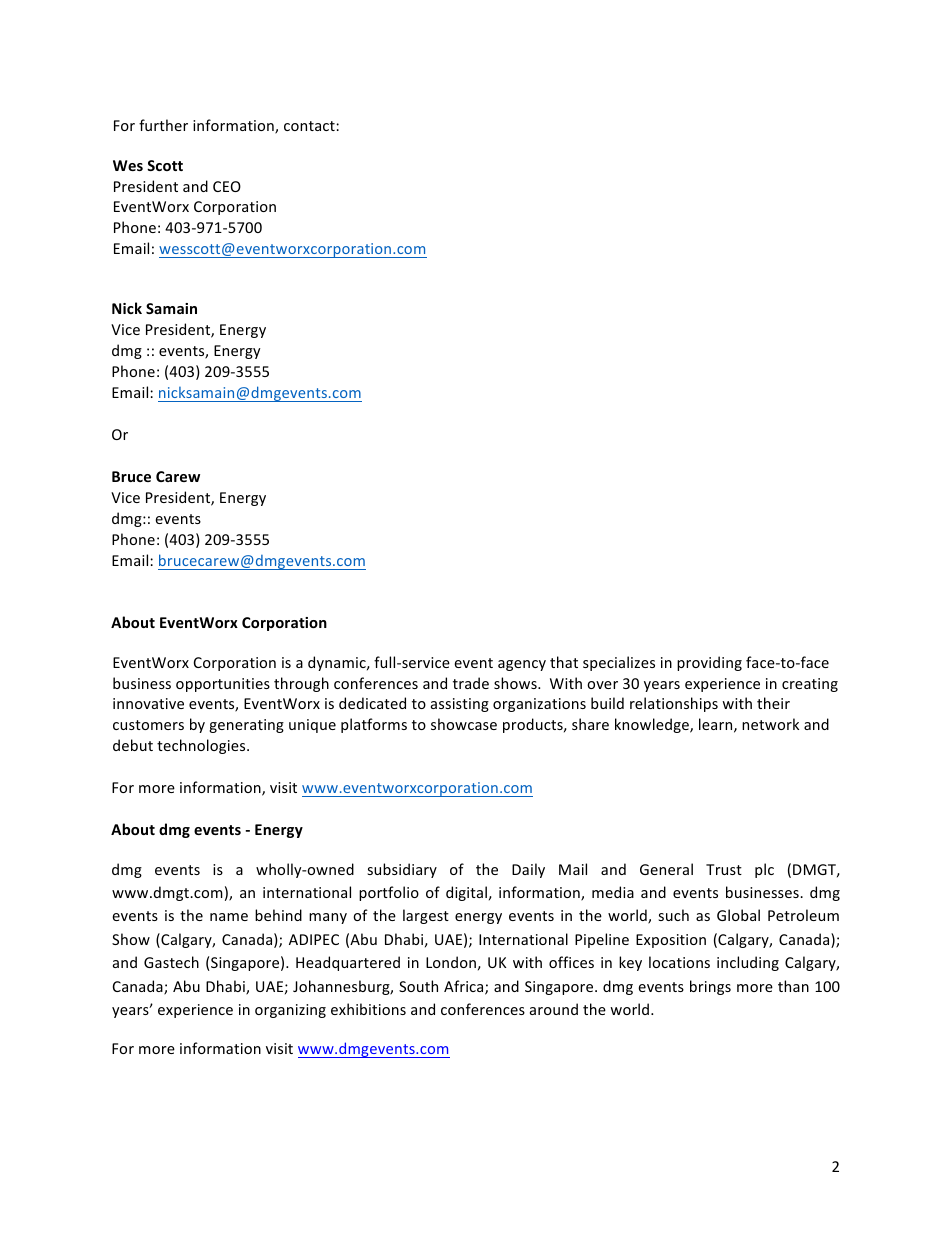  I want to click on technologies, so click(202, 746).
